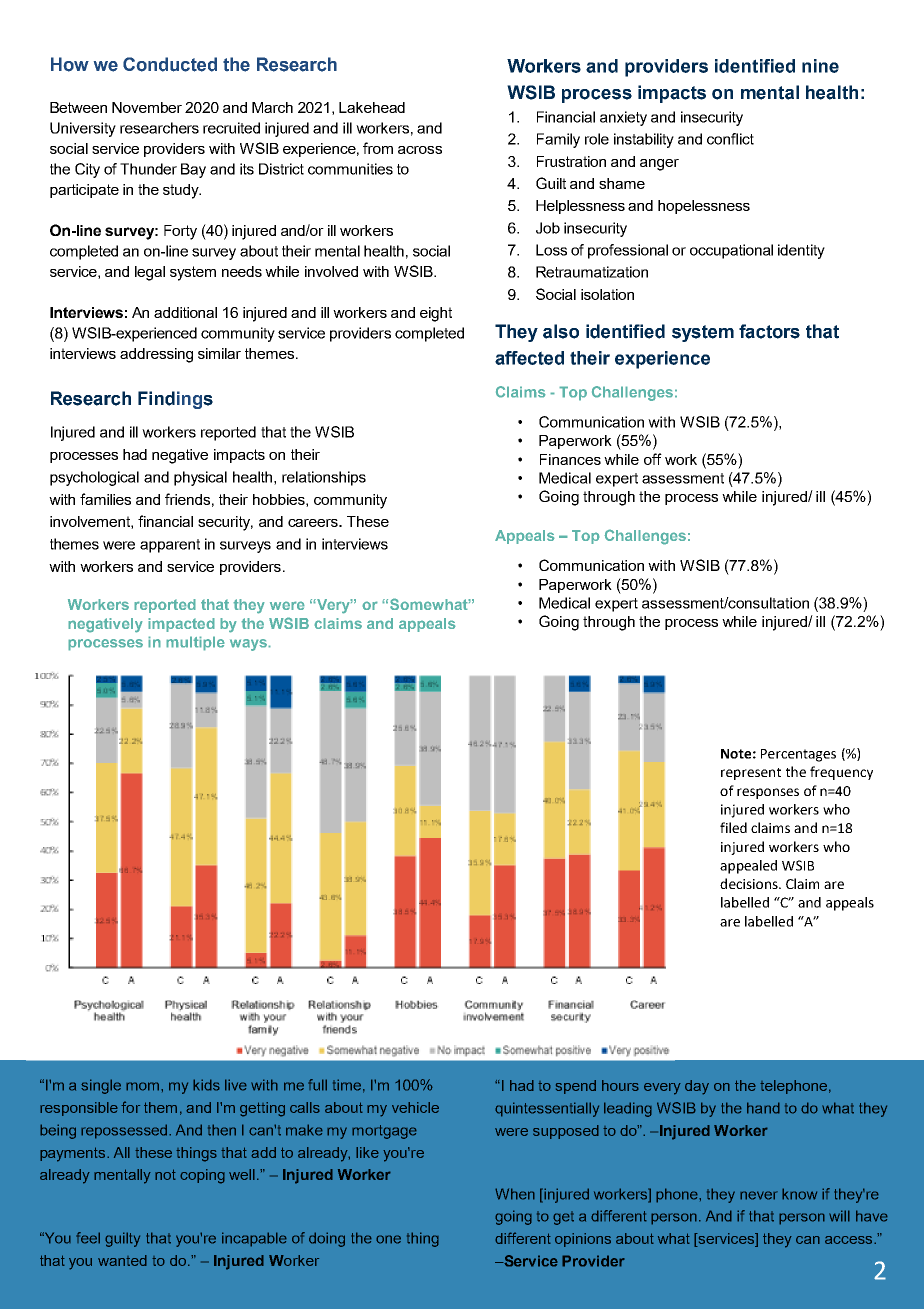 The image size is (924, 1309). I want to click on appealed, so click(748, 867).
